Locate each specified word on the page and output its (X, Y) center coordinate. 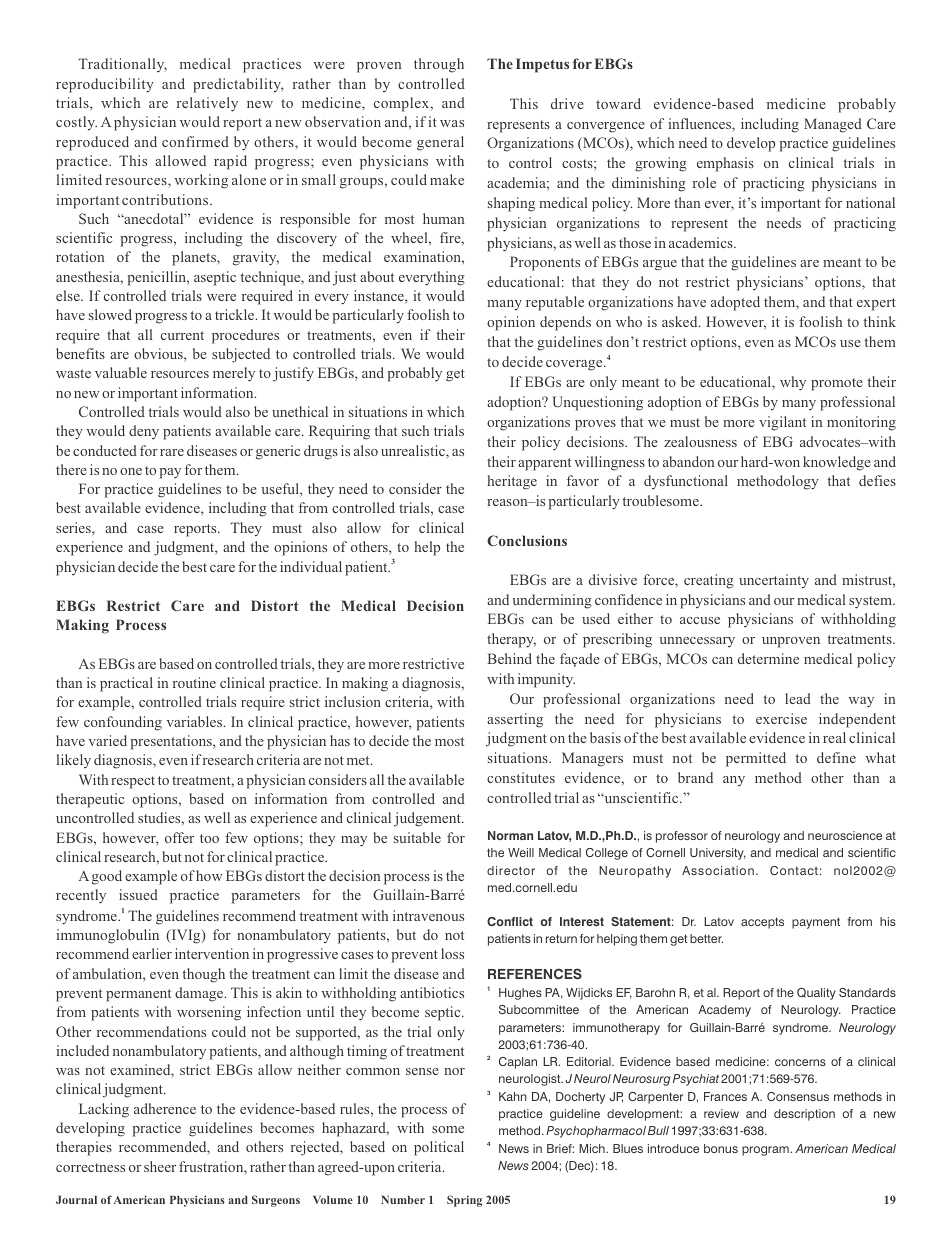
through (439, 65)
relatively (207, 104)
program (766, 1151)
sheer (160, 1166)
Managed (833, 125)
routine (194, 682)
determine (768, 658)
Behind (510, 658)
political (439, 1148)
